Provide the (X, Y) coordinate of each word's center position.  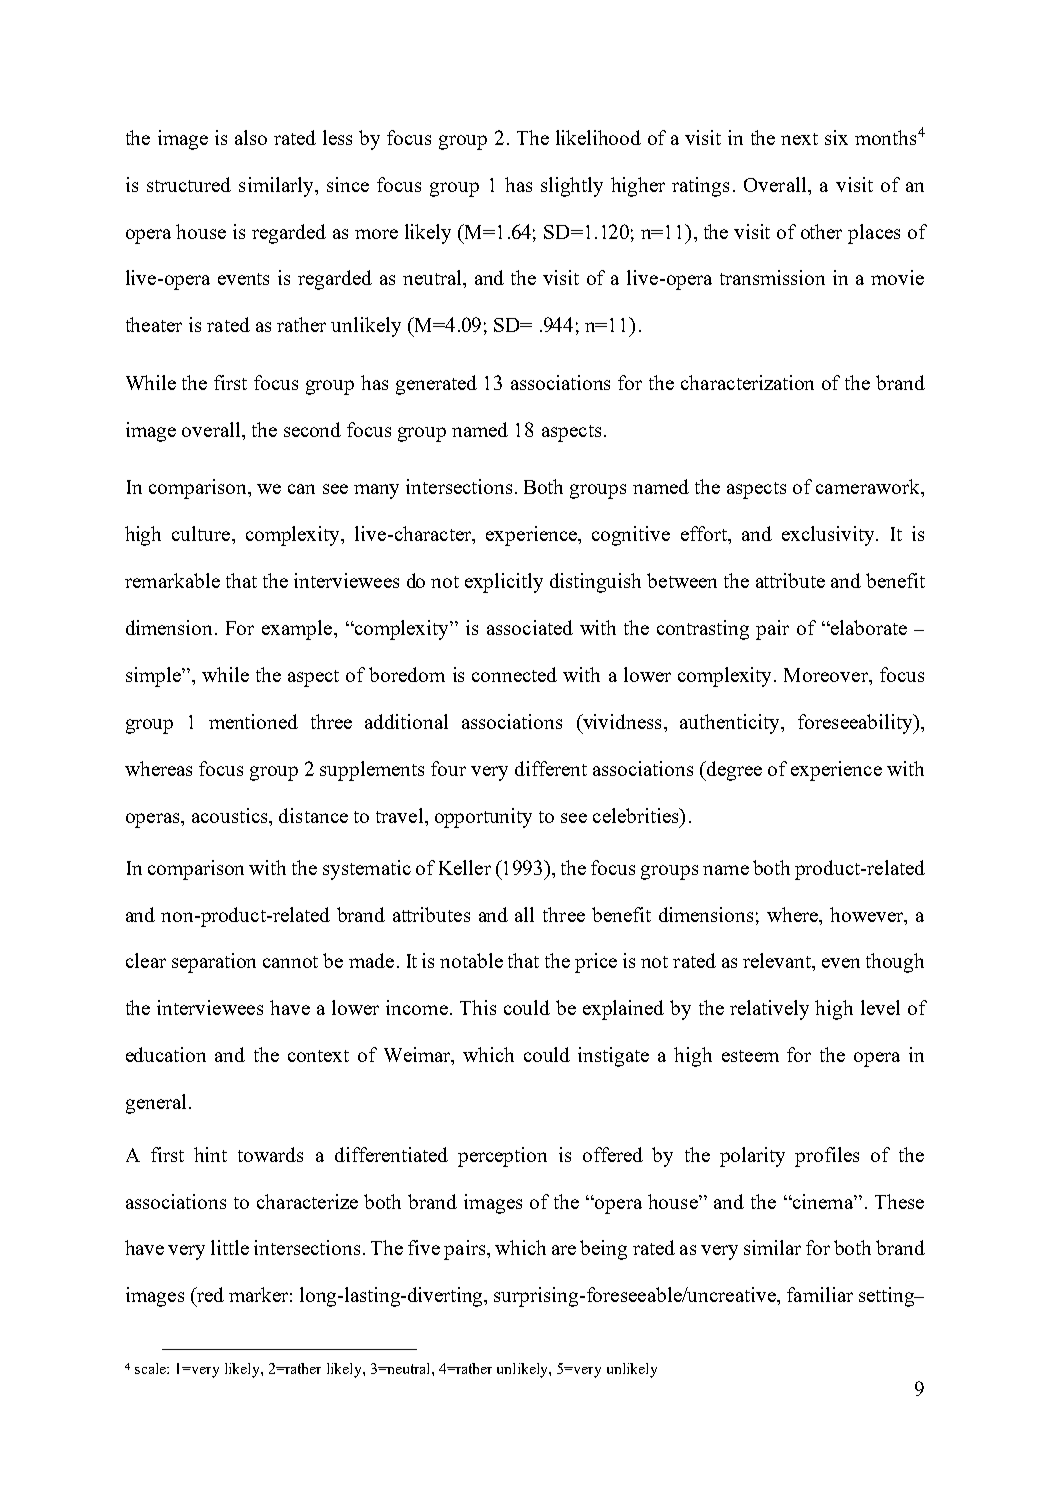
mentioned (253, 721)
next (799, 139)
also (251, 137)
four (448, 768)
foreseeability (856, 724)
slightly (572, 187)
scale (151, 1368)
